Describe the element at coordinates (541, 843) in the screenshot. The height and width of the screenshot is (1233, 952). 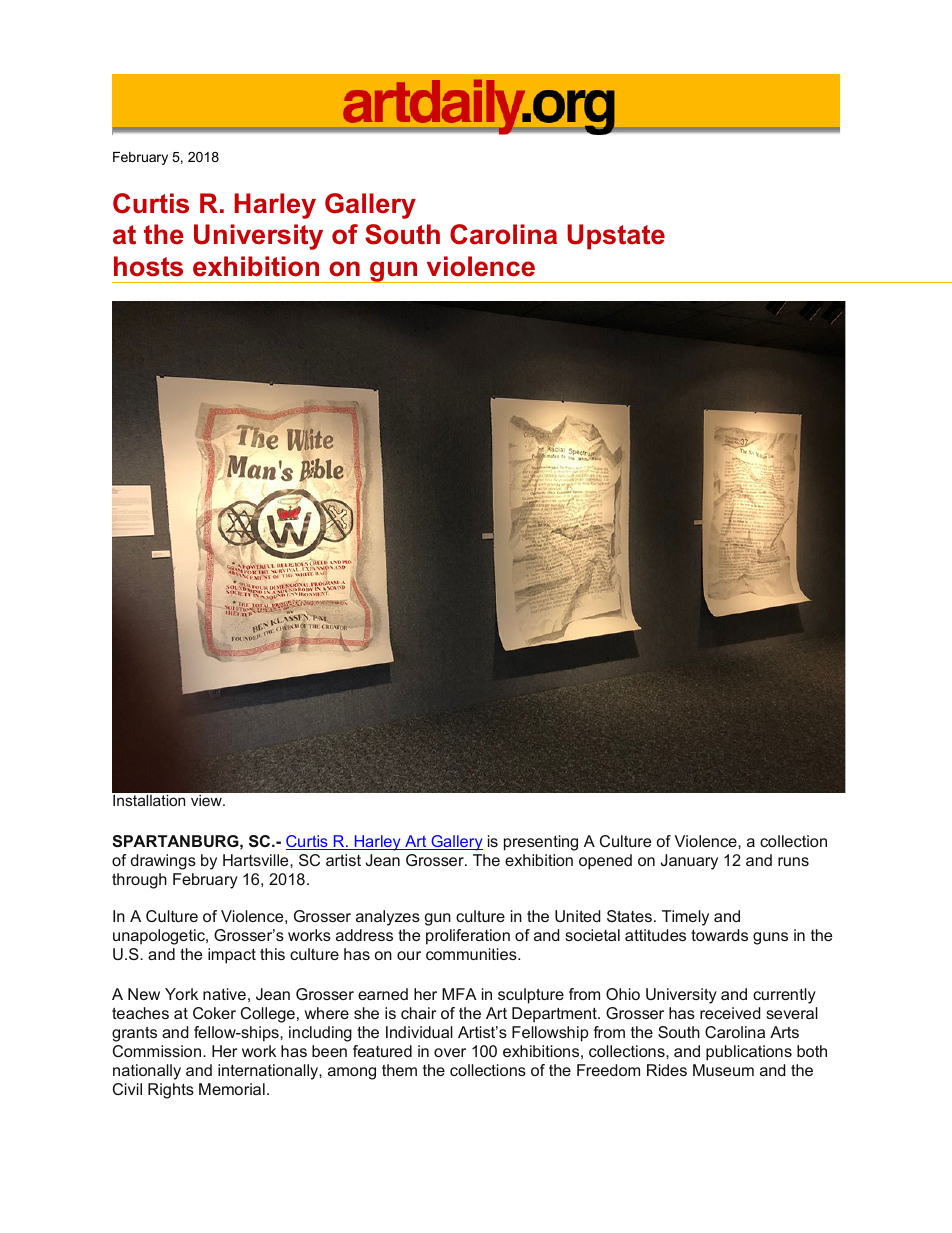
I see `presenting` at that location.
